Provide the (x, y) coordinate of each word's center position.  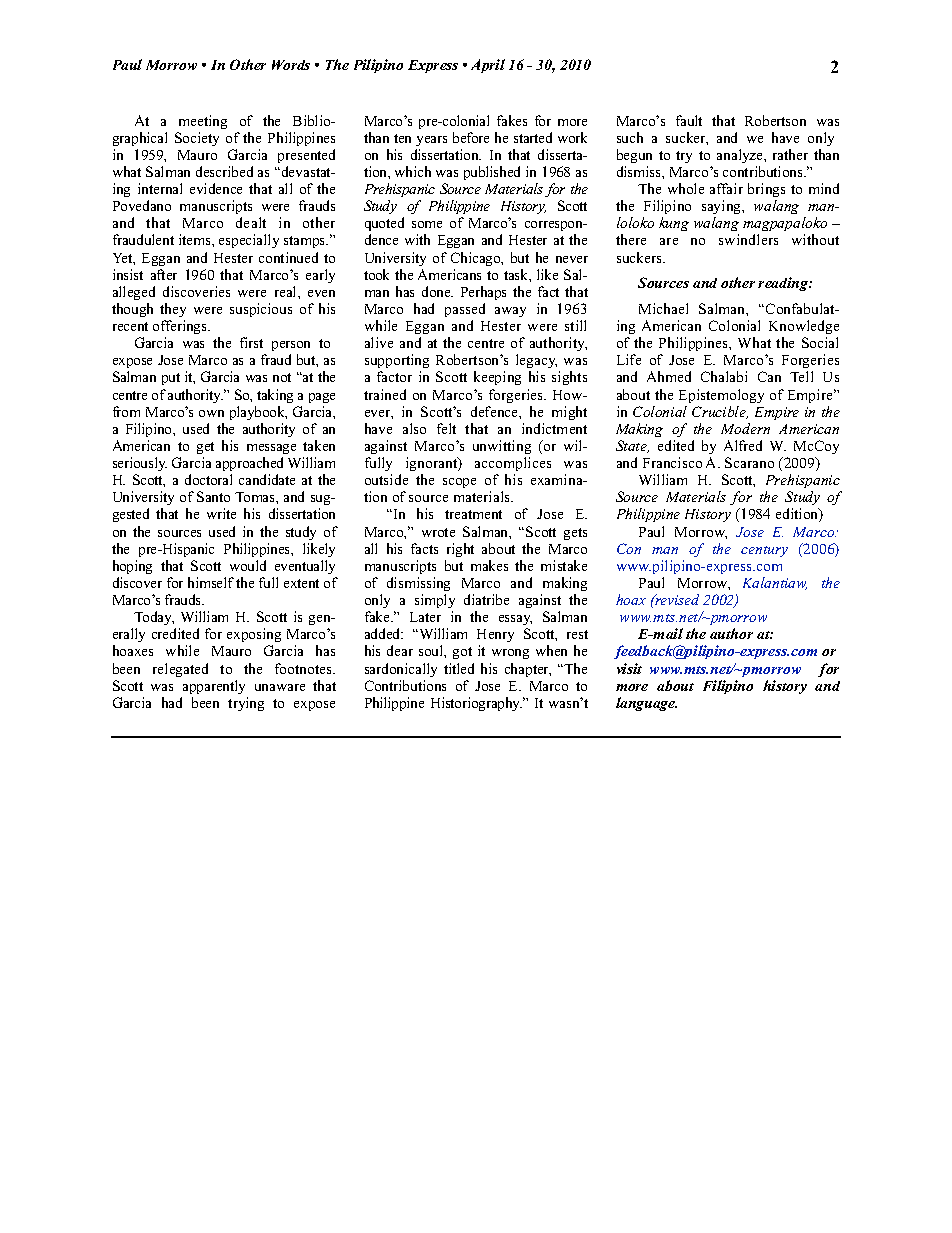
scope (459, 483)
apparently (214, 687)
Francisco (672, 462)
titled (459, 668)
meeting (203, 122)
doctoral (208, 479)
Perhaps (483, 293)
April (488, 66)
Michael (663, 308)
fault (689, 120)
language (646, 704)
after (164, 274)
